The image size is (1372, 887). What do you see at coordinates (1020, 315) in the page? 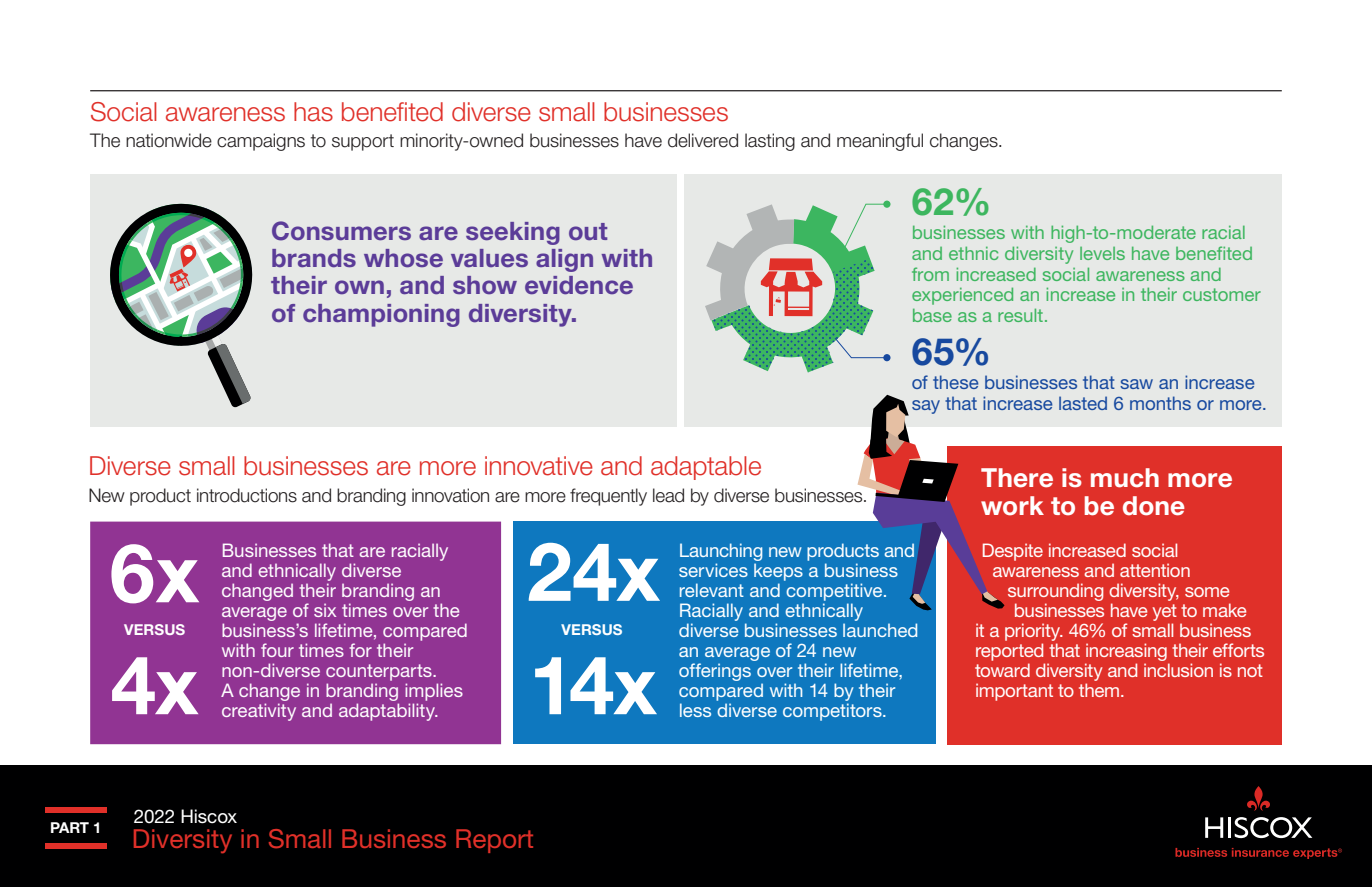
I see `result` at bounding box center [1020, 315].
